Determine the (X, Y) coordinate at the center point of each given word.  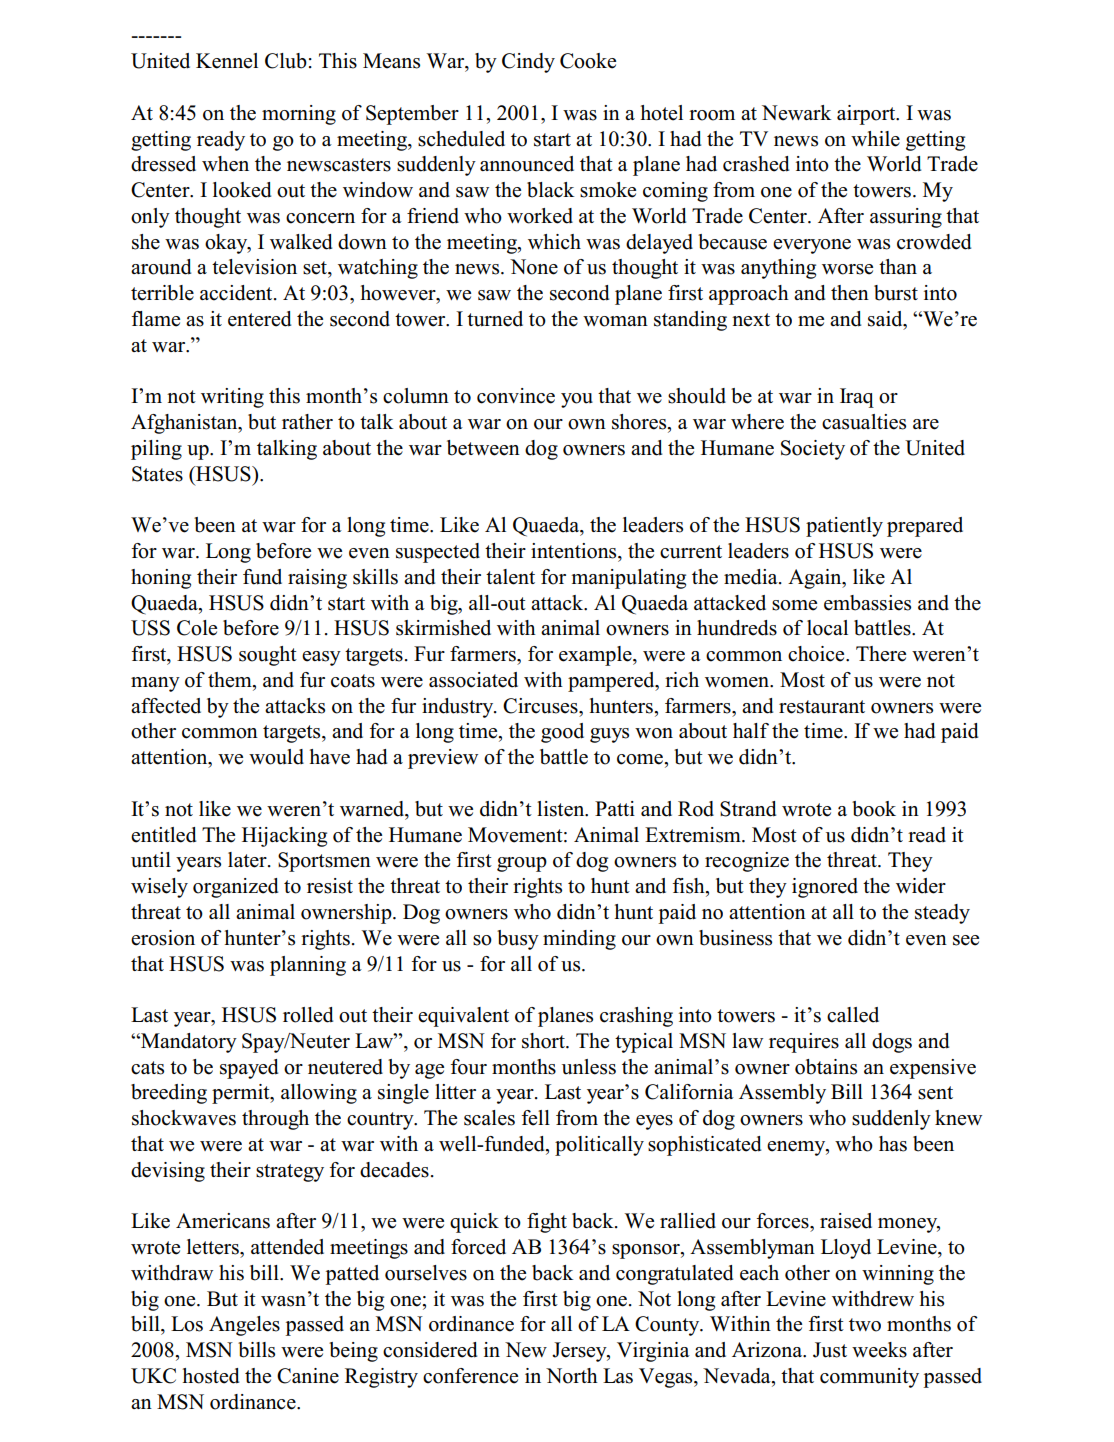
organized (235, 888)
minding (579, 940)
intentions (575, 551)
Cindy (528, 63)
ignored (825, 888)
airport (867, 115)
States (157, 474)
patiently (844, 527)
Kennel (227, 61)
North (572, 1376)
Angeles (244, 1326)
